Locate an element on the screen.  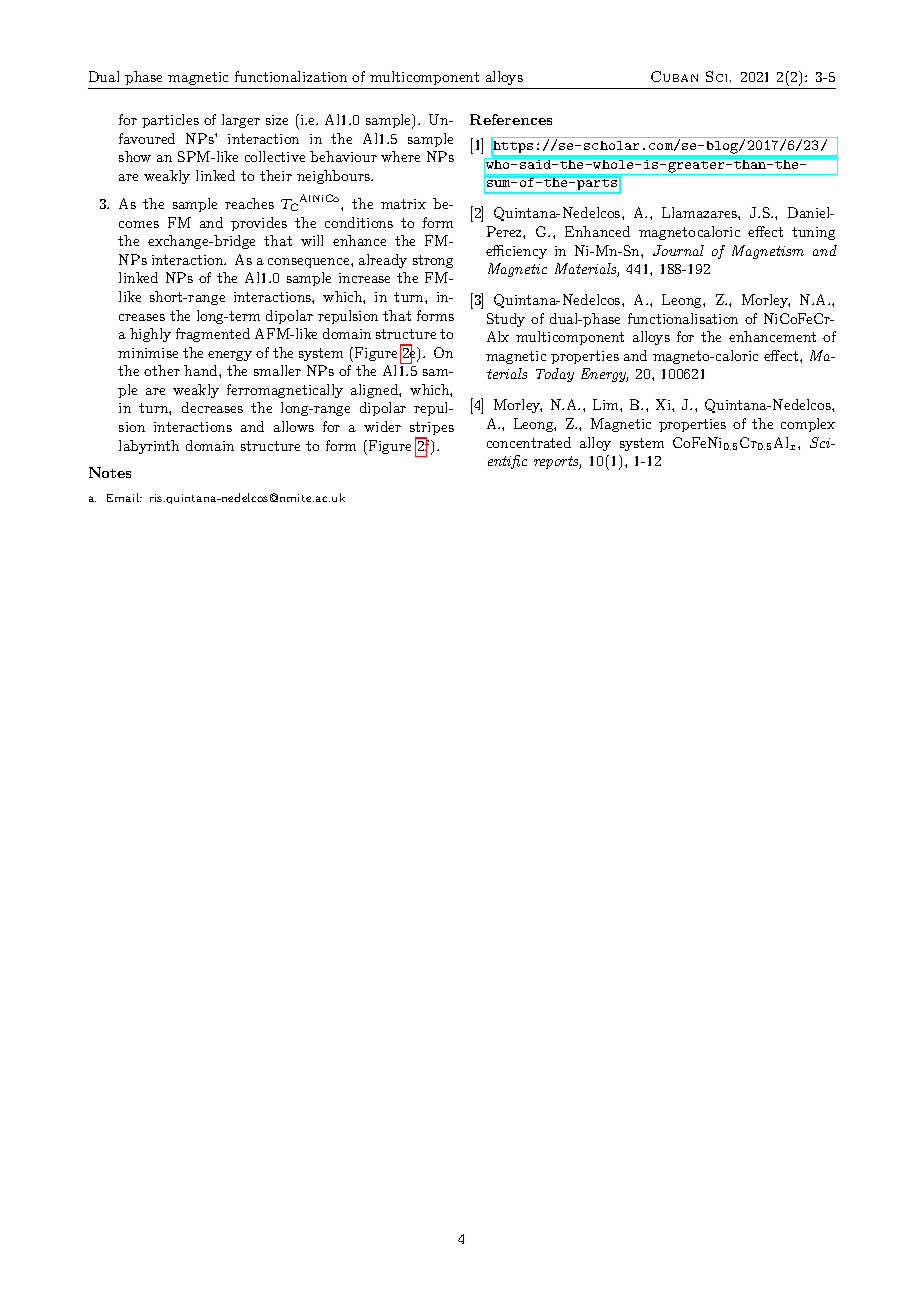
where is located at coordinates (400, 156).
